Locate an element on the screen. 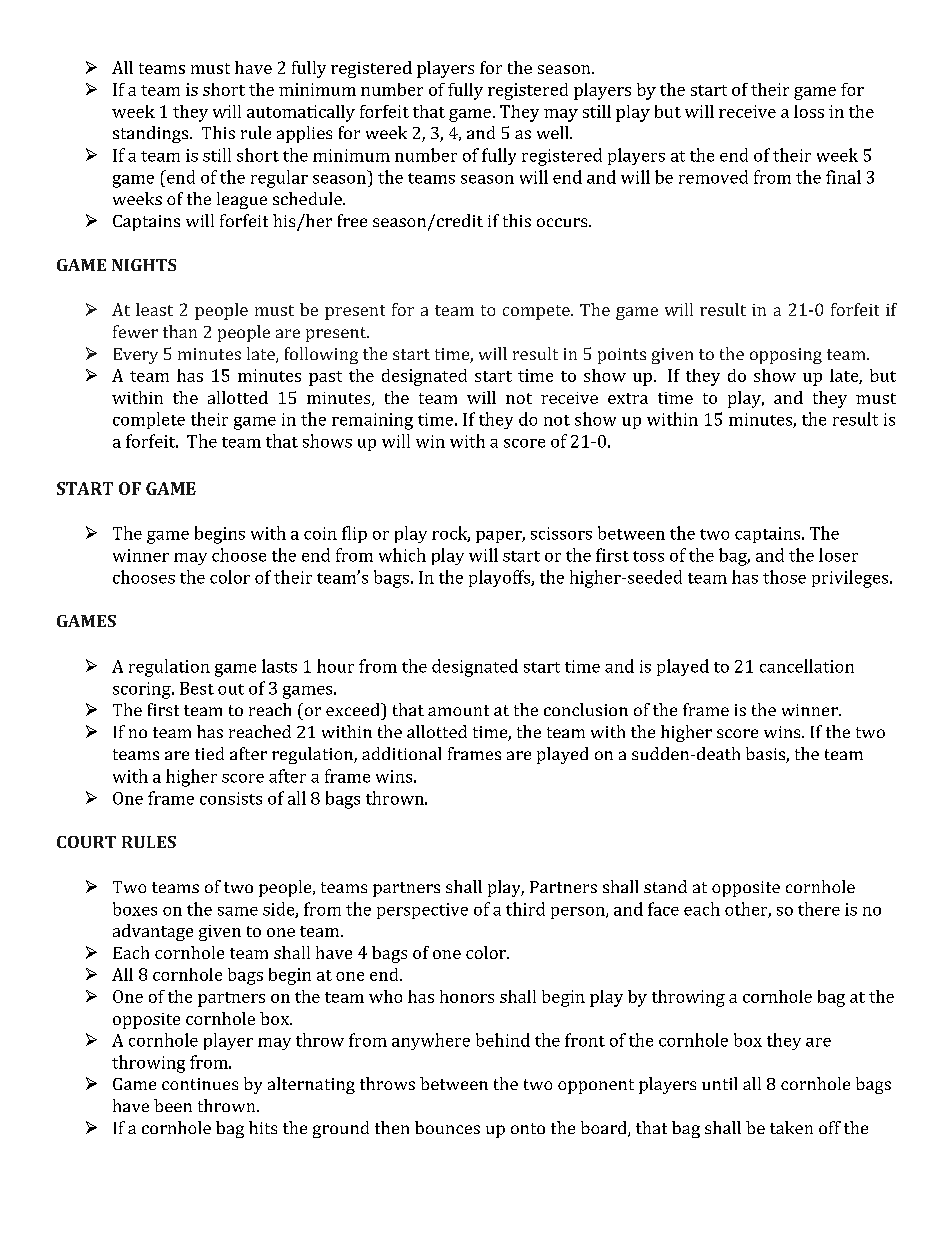  bounces is located at coordinates (447, 1127).
